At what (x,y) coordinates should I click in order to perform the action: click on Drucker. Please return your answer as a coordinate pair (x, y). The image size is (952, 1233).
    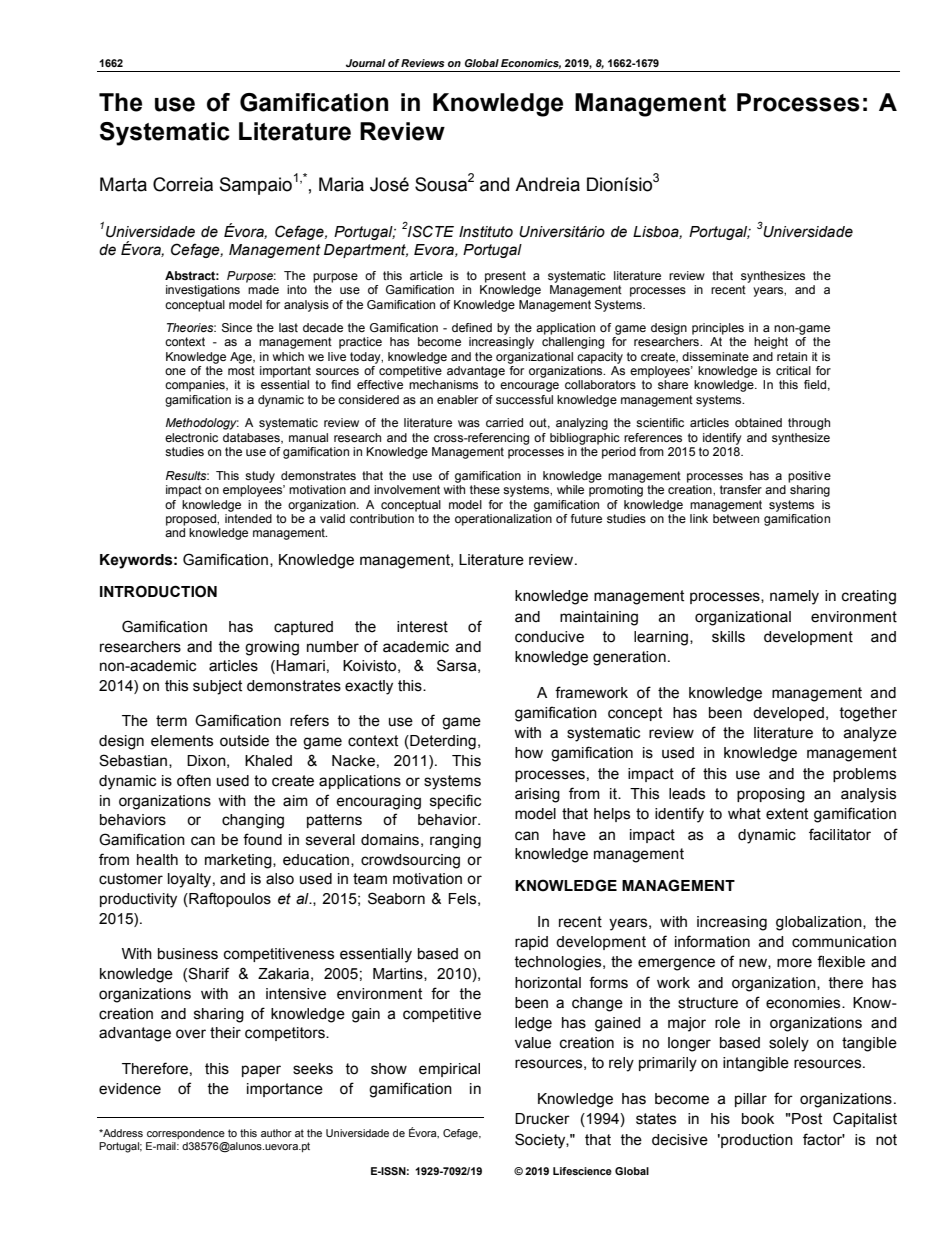
    Looking at the image, I should click on (542, 1119).
